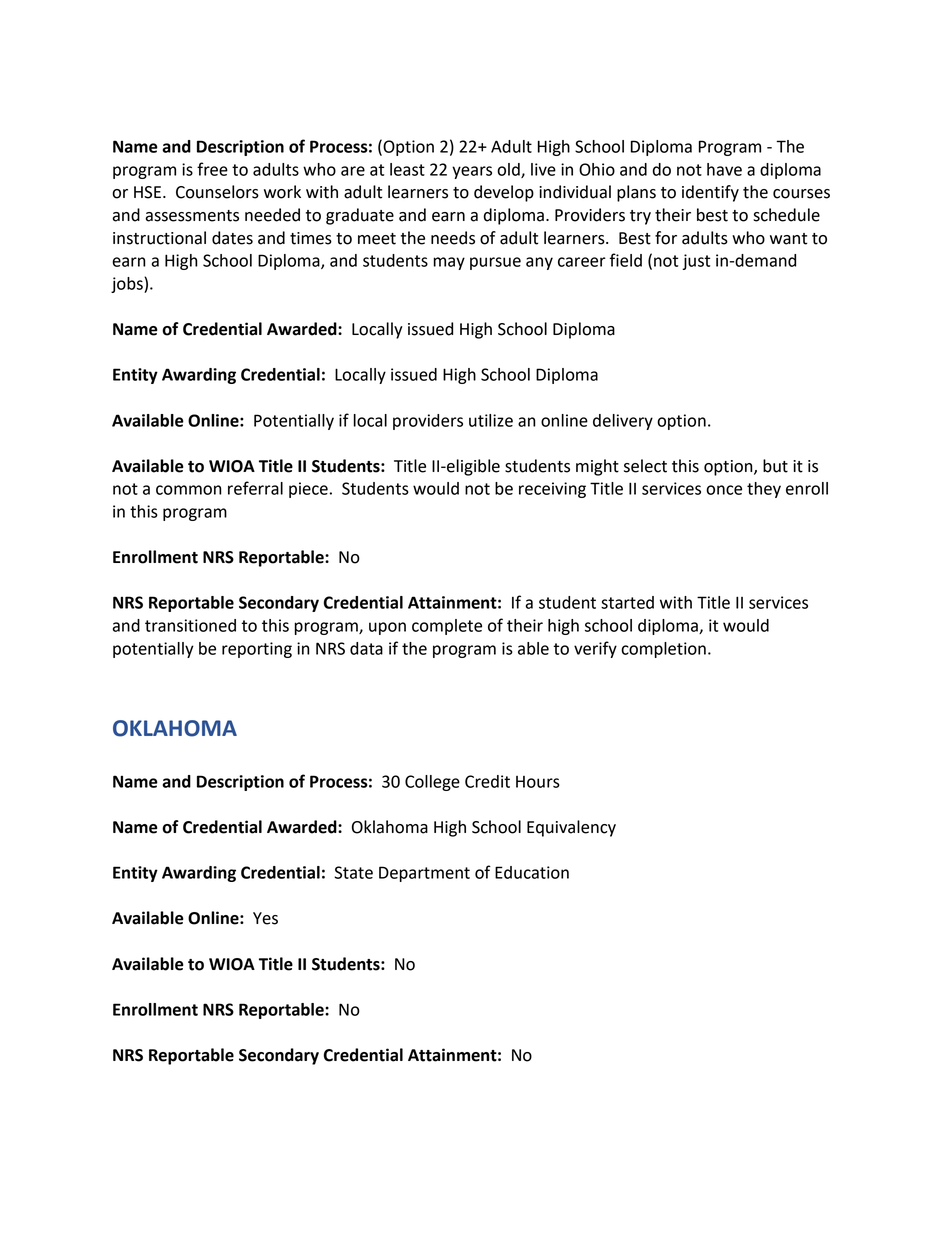 This document has width=952, height=1233. Describe the element at coordinates (217, 192) in the document. I see `Counselors` at that location.
